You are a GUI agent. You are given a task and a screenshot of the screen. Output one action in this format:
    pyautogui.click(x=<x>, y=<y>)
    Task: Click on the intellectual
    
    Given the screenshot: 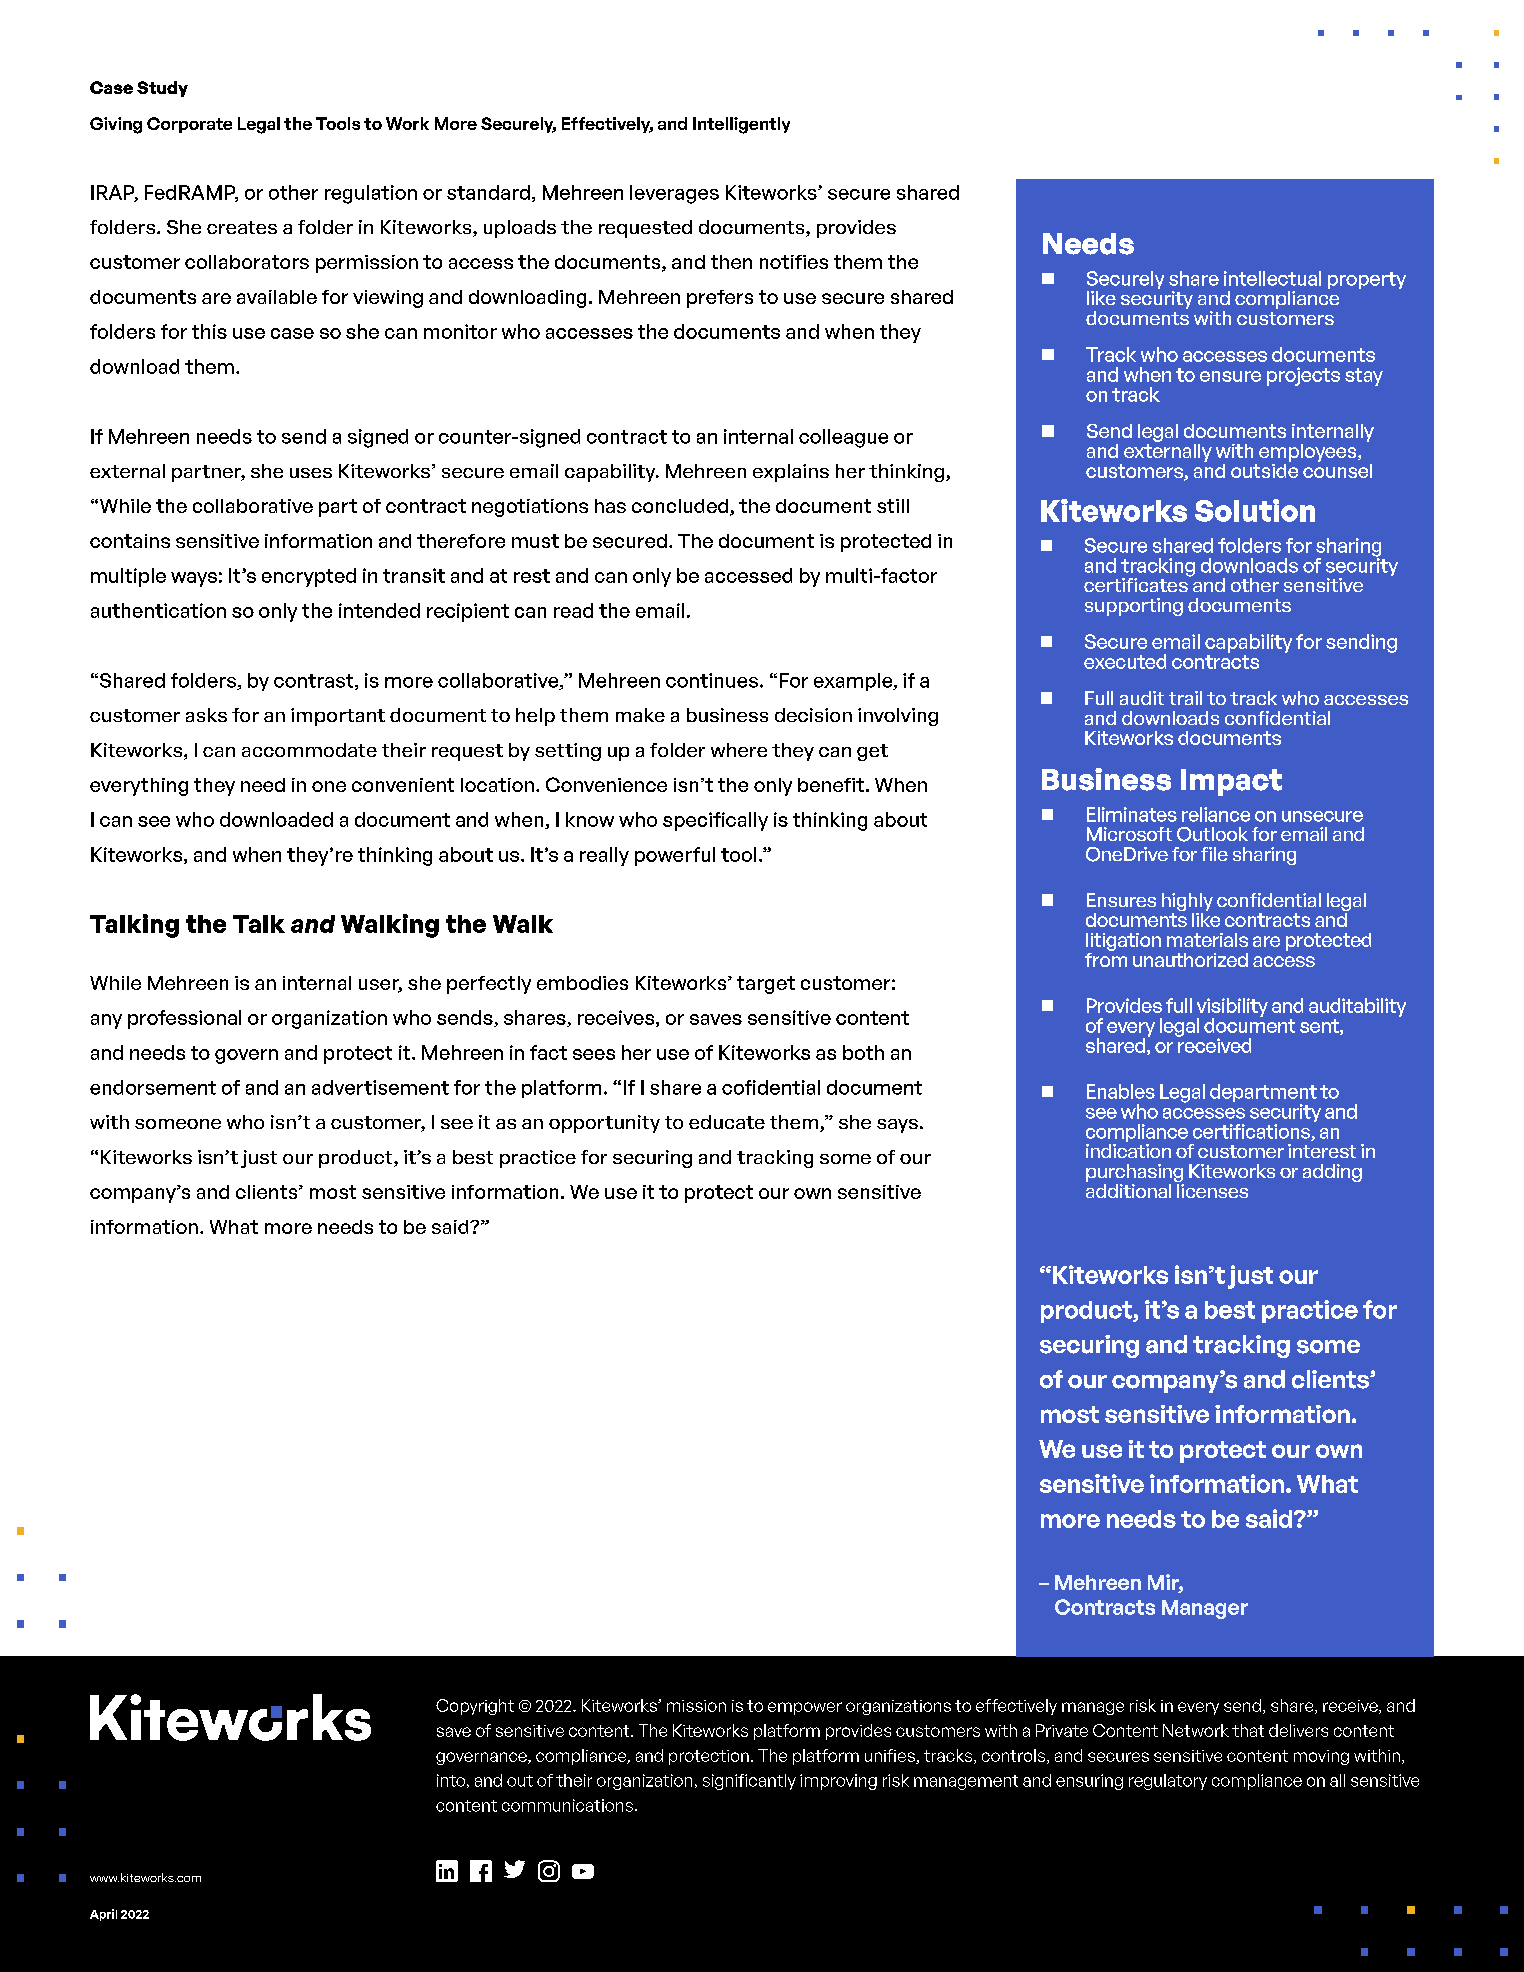 What is the action you would take?
    pyautogui.click(x=1272, y=278)
